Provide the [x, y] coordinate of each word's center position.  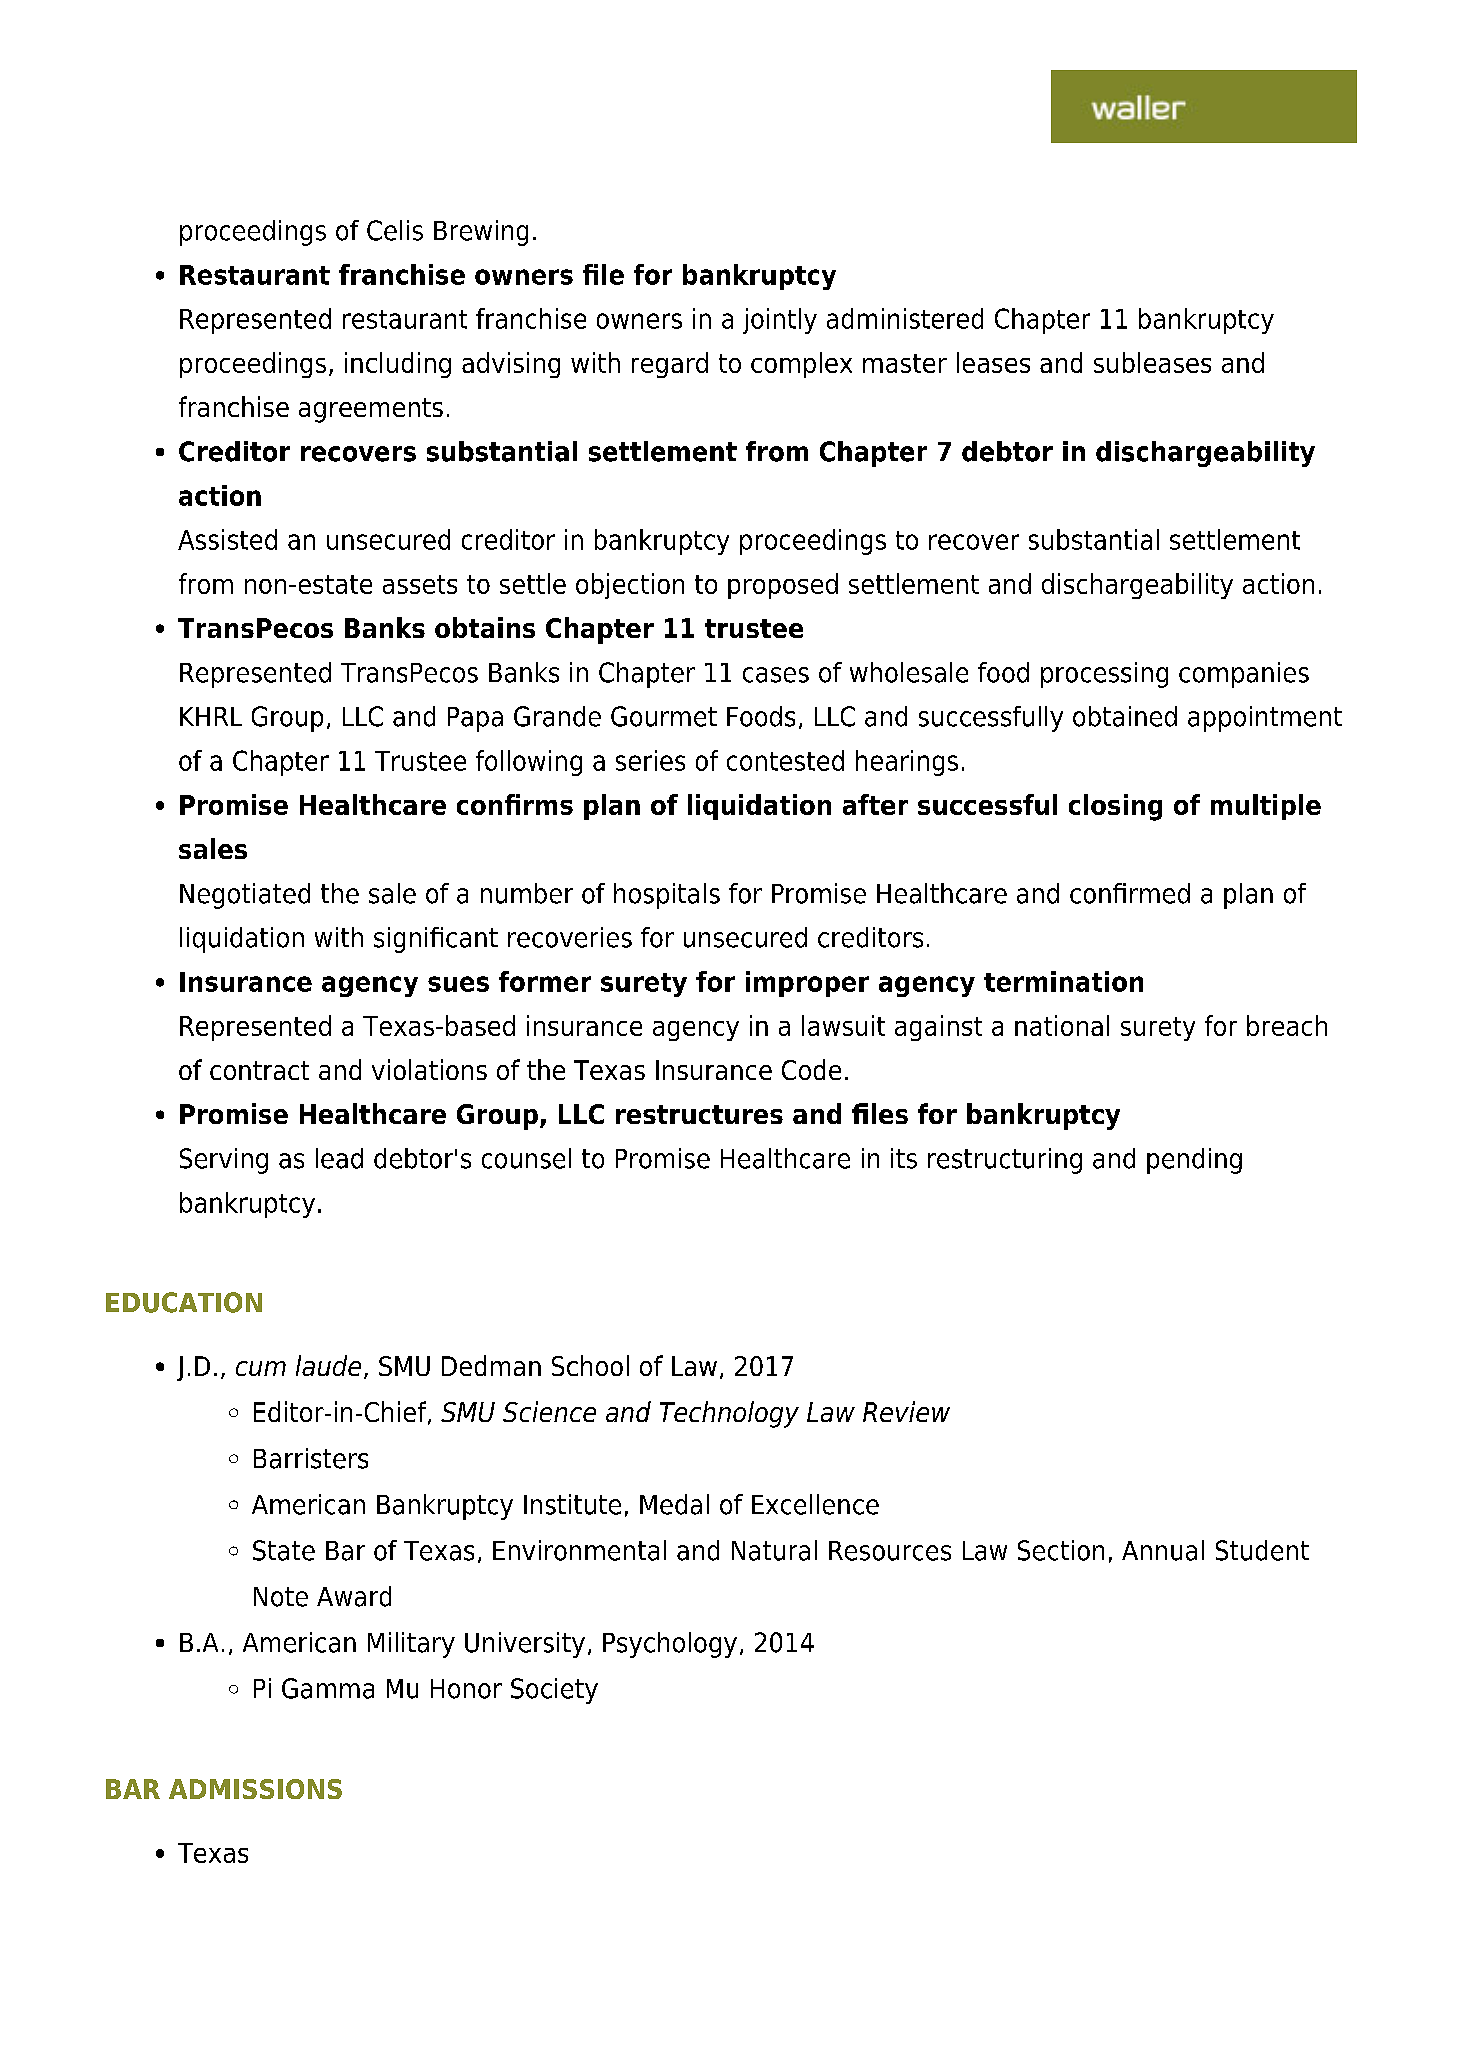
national [1062, 1025]
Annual [1163, 1550]
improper [807, 984]
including [398, 365]
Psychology [670, 1645]
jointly [780, 321]
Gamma [328, 1688]
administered [905, 318]
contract [259, 1070]
